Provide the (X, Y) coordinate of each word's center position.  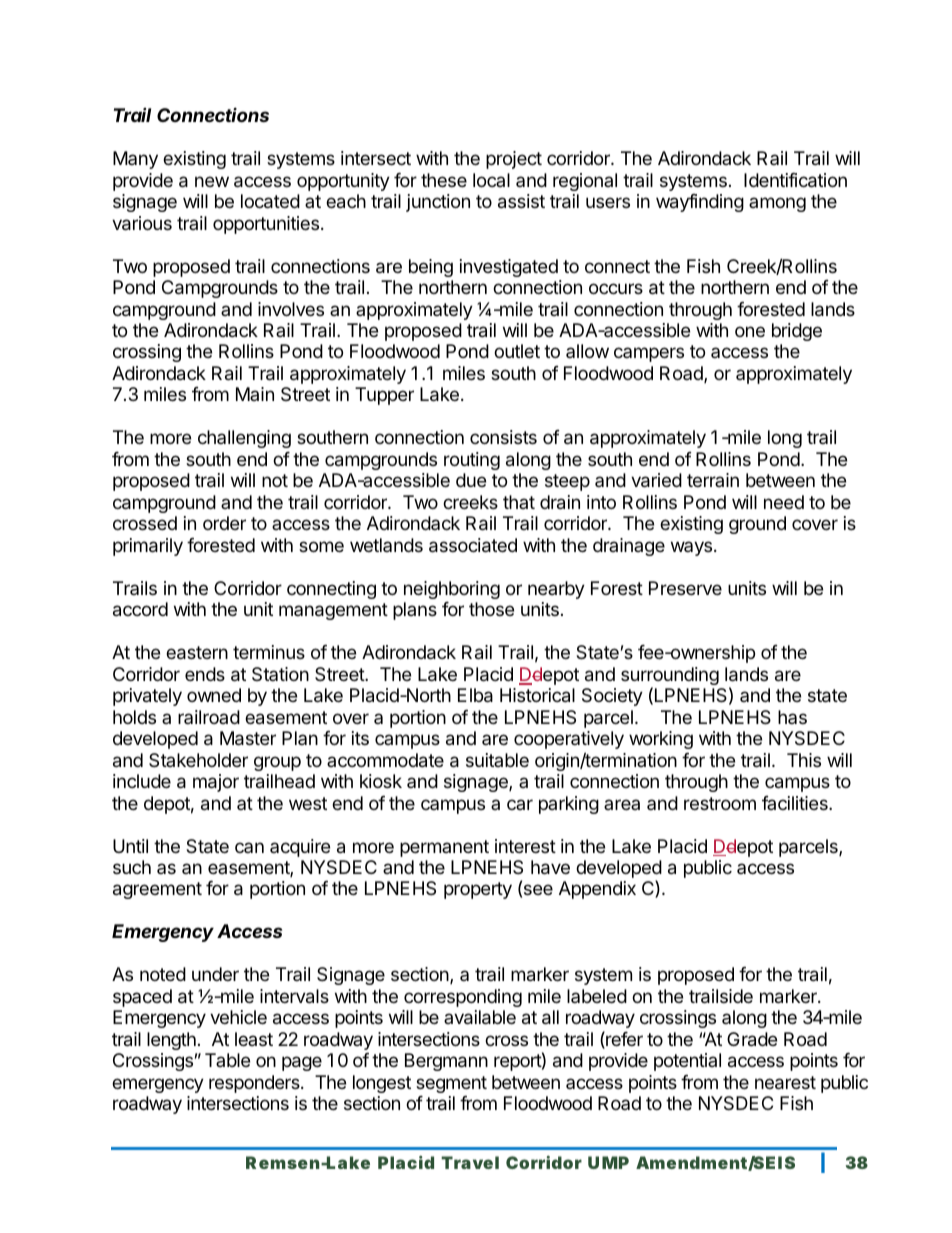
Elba (475, 695)
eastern (197, 653)
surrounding (670, 677)
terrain (713, 480)
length (171, 1041)
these (444, 180)
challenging (244, 439)
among (777, 204)
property (478, 890)
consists (503, 437)
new (212, 181)
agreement (157, 890)
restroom (720, 803)
